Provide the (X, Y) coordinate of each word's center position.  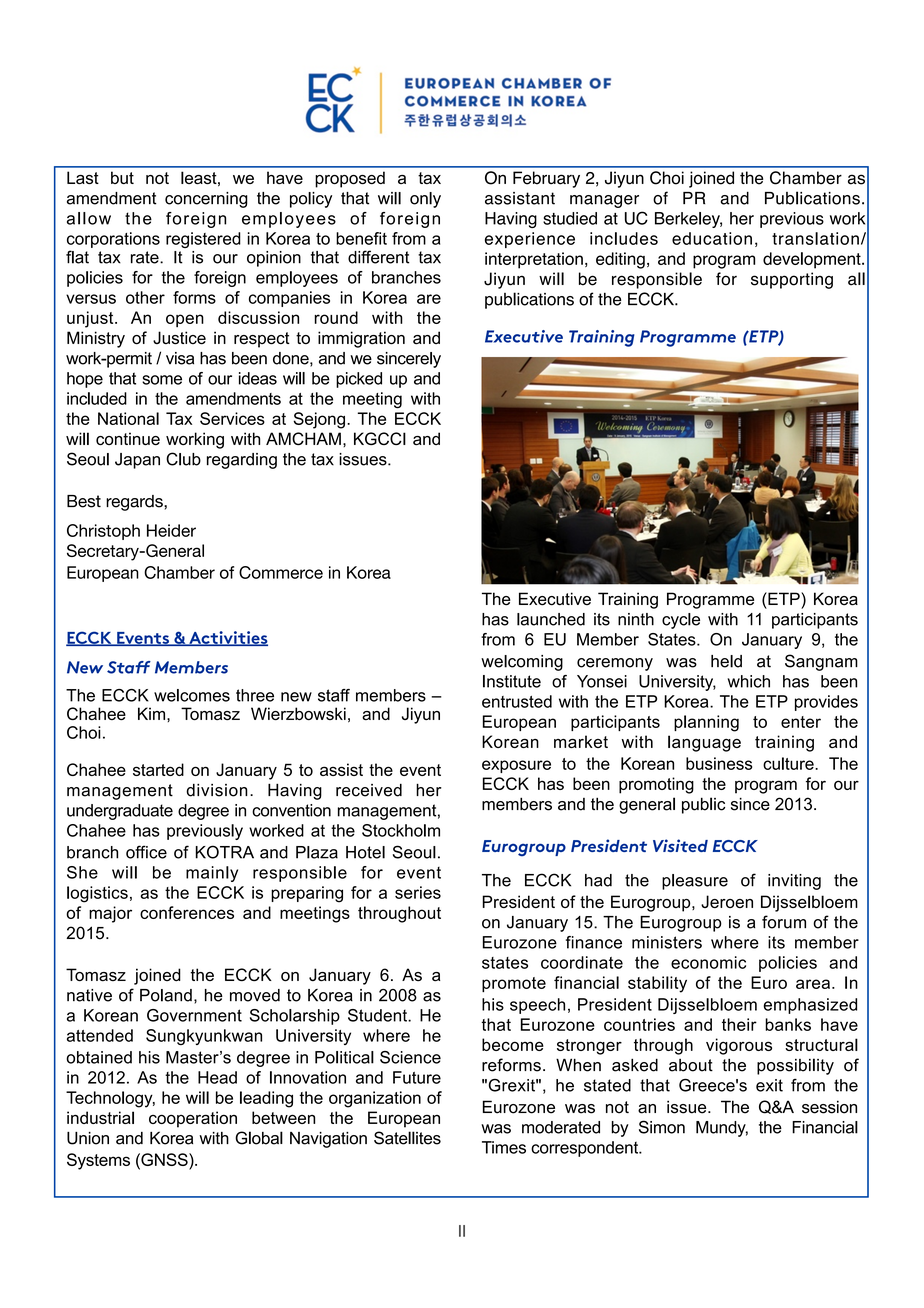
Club (183, 459)
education (712, 238)
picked (359, 380)
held (726, 661)
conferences (187, 912)
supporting (792, 280)
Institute (512, 681)
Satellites (407, 1138)
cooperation (193, 1119)
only (425, 200)
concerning (206, 200)
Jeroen (727, 901)
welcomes (192, 695)
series (418, 892)
